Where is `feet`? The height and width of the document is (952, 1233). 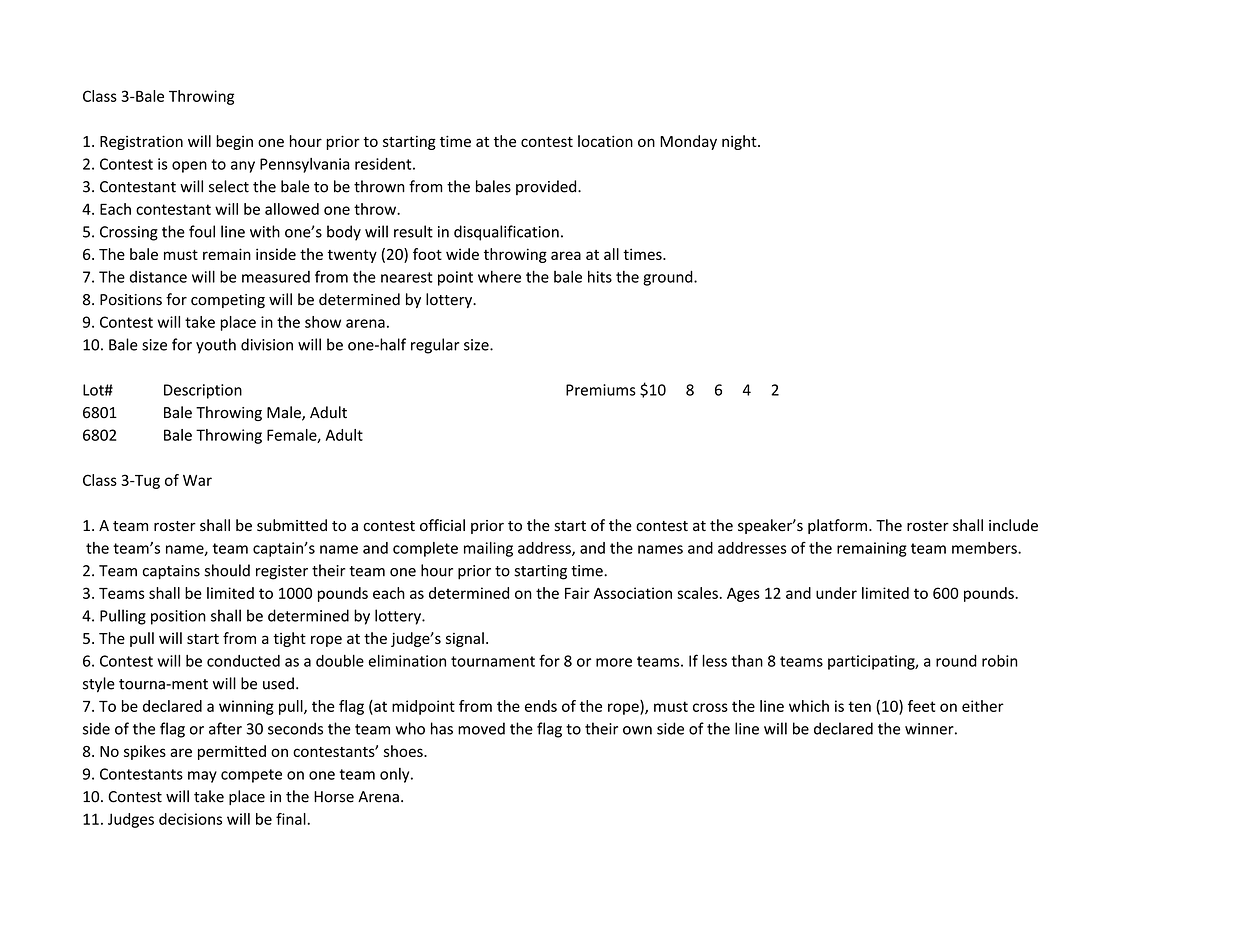 feet is located at coordinates (921, 706).
